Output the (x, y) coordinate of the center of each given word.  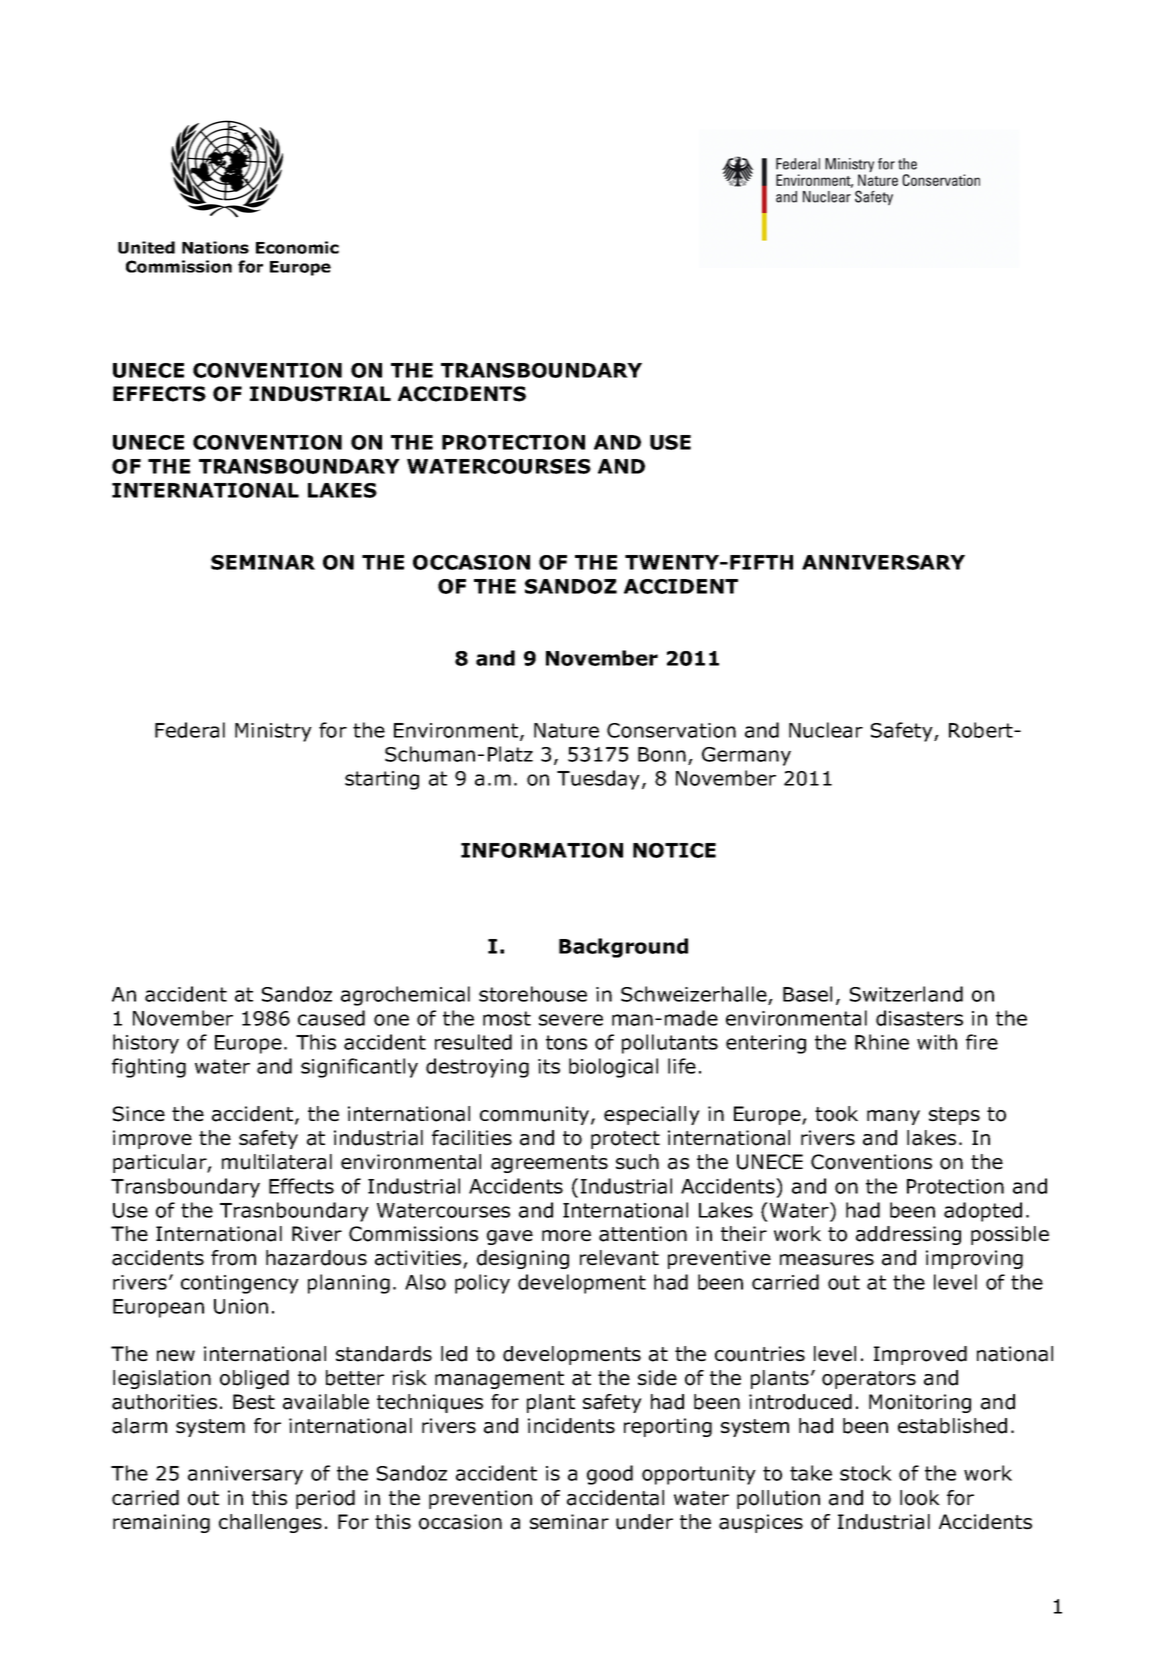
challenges (270, 1523)
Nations (215, 247)
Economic (297, 247)
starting (382, 780)
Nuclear (826, 730)
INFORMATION (542, 850)
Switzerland (906, 994)
